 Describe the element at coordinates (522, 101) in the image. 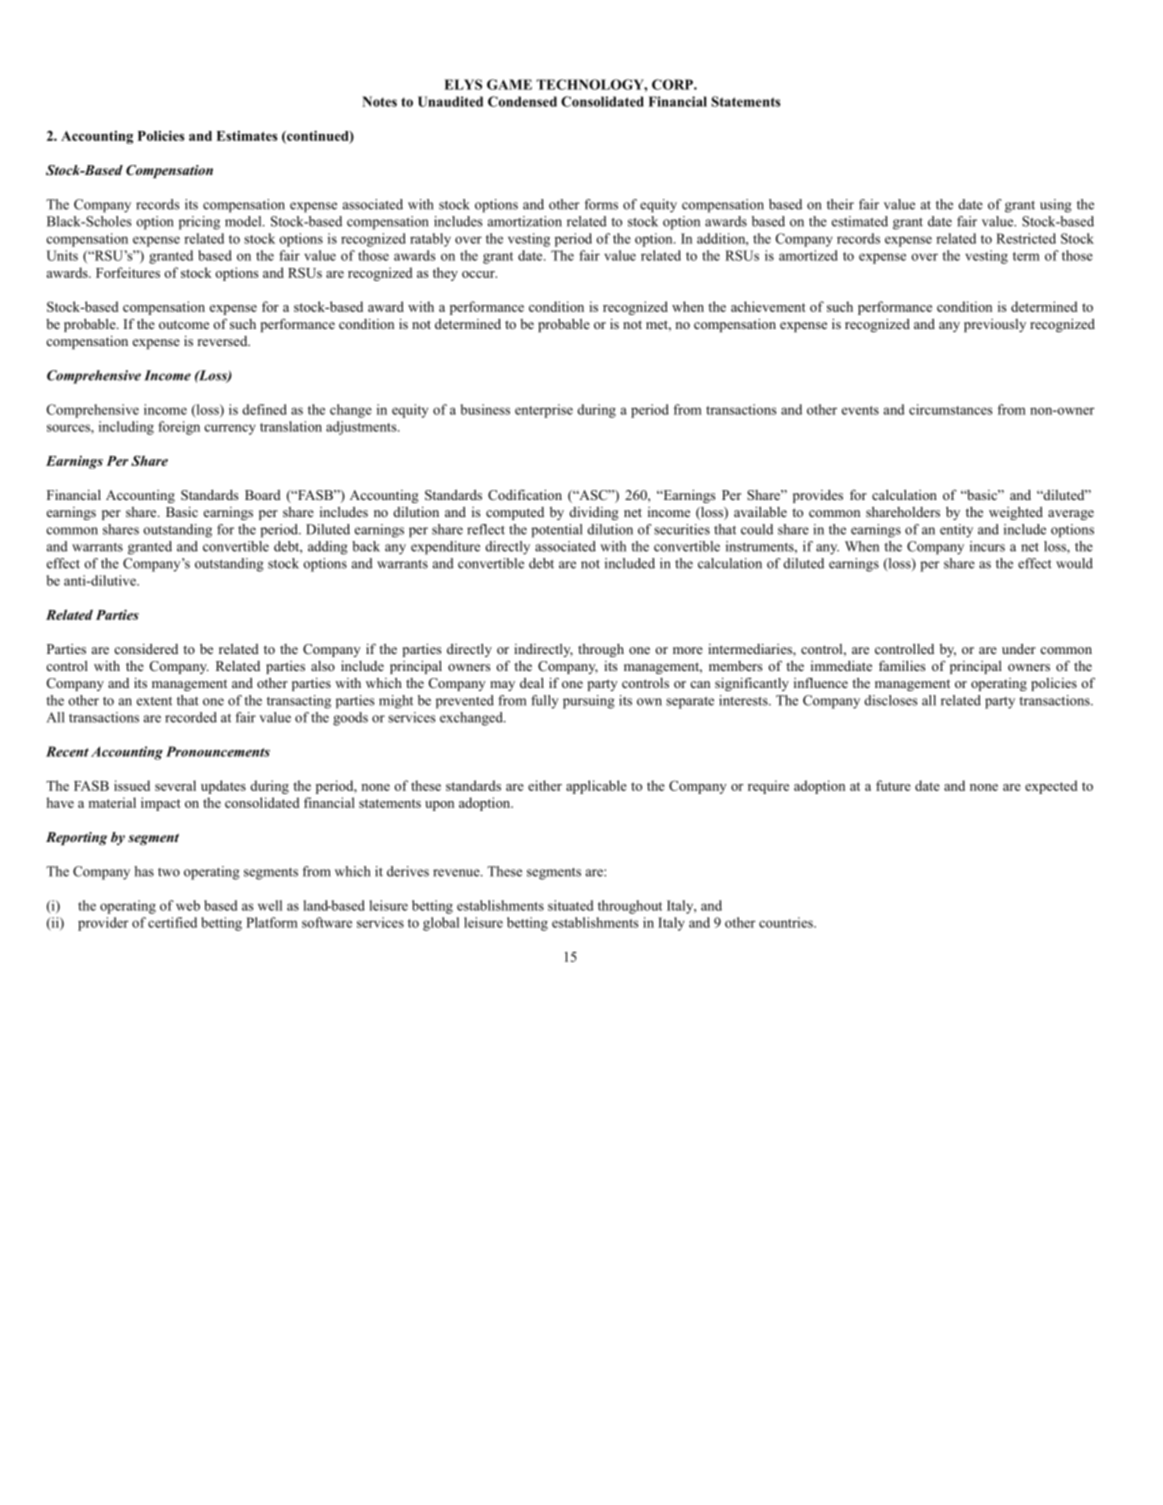

I see `Condensed` at that location.
